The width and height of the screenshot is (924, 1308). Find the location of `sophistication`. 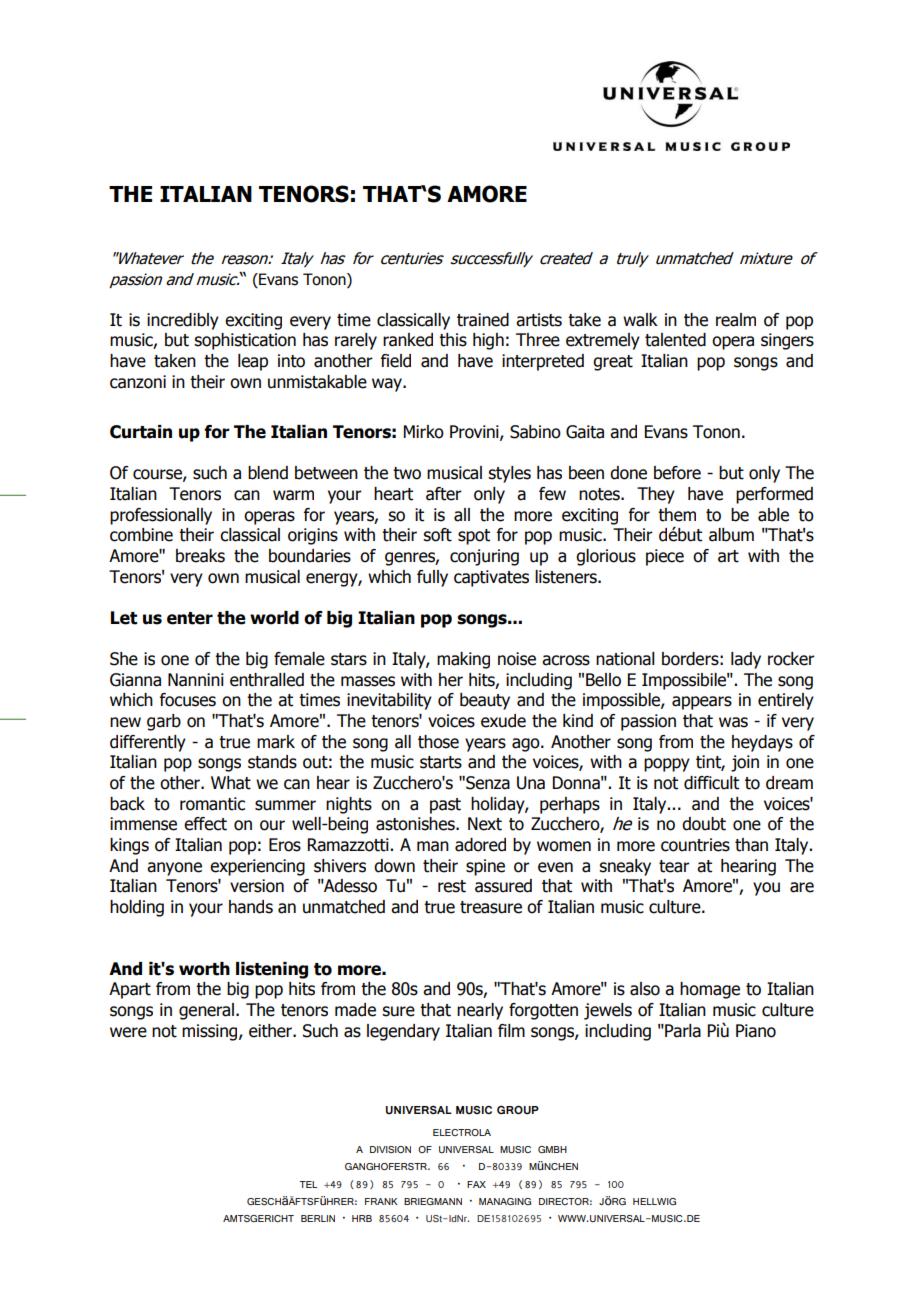

sophistication is located at coordinates (245, 341).
